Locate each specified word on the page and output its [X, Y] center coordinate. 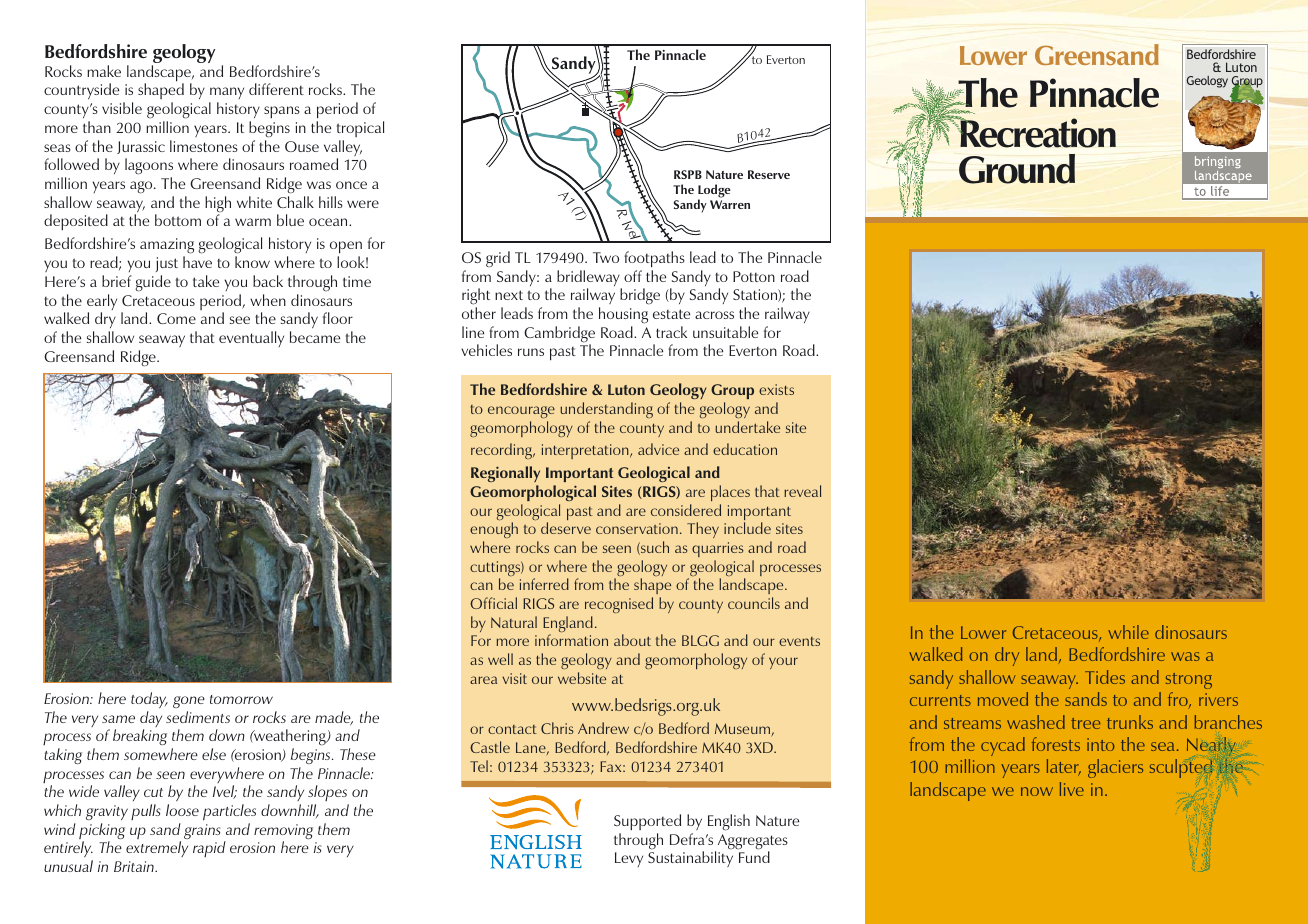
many [226, 95]
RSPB [688, 174]
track [671, 332]
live [1072, 789]
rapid [209, 849]
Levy [629, 859]
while [1128, 632]
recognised [619, 605]
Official [493, 603]
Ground [1017, 169]
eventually [251, 339]
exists [776, 389]
